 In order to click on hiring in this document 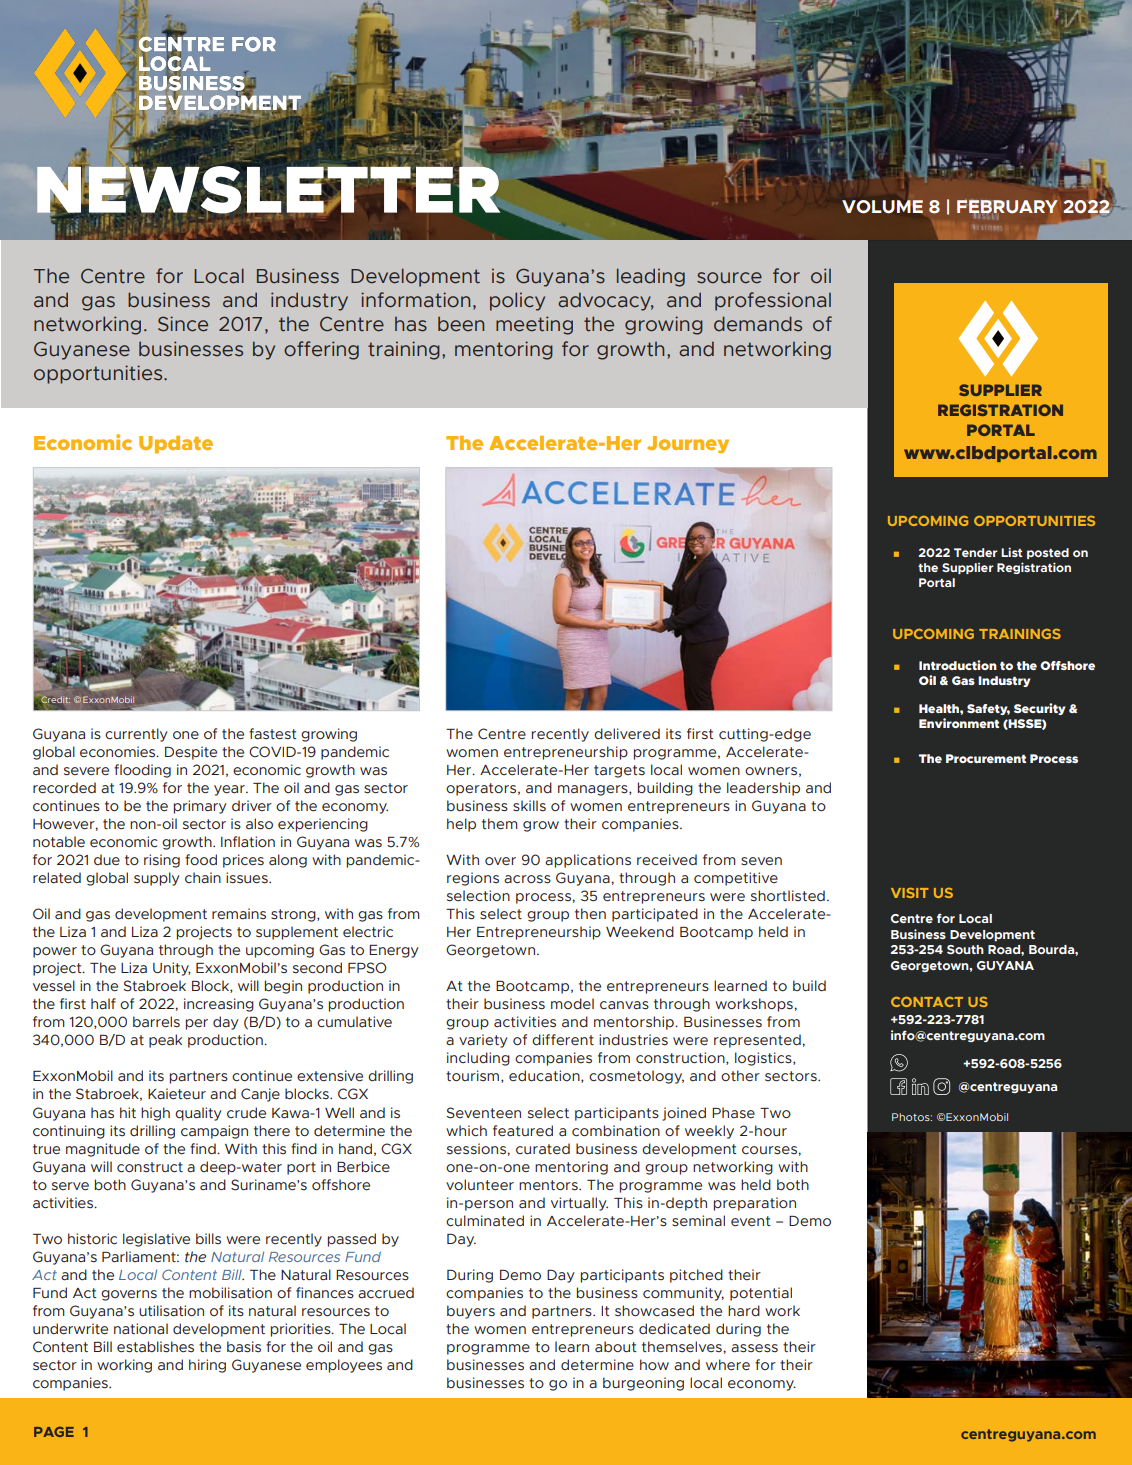, I will do `click(207, 1366)`.
